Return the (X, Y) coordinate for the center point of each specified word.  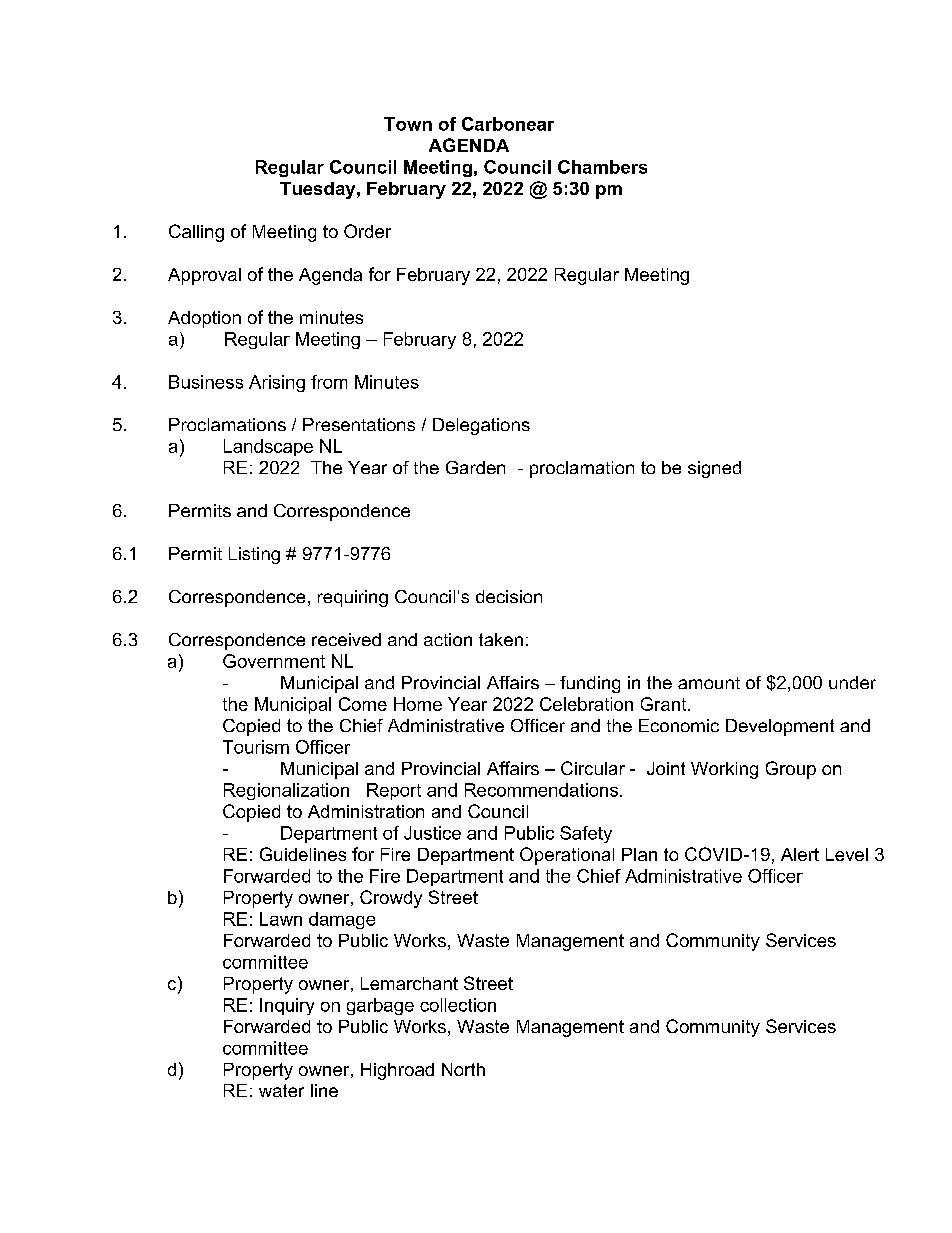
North (463, 1069)
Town (408, 124)
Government (274, 661)
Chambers (602, 167)
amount (709, 683)
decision (509, 596)
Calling (196, 233)
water (281, 1090)
